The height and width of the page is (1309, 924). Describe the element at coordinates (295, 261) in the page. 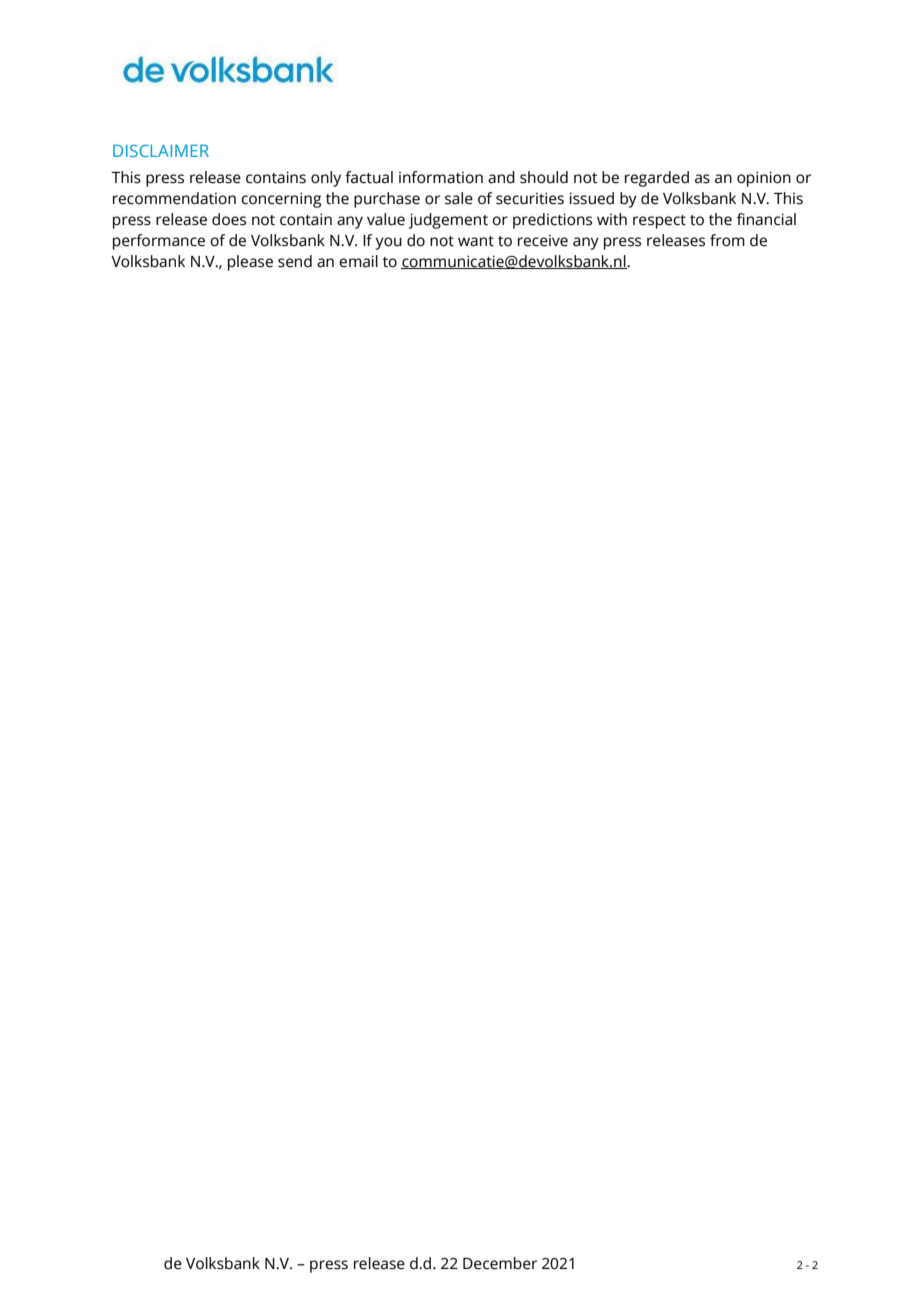

I see `send` at that location.
